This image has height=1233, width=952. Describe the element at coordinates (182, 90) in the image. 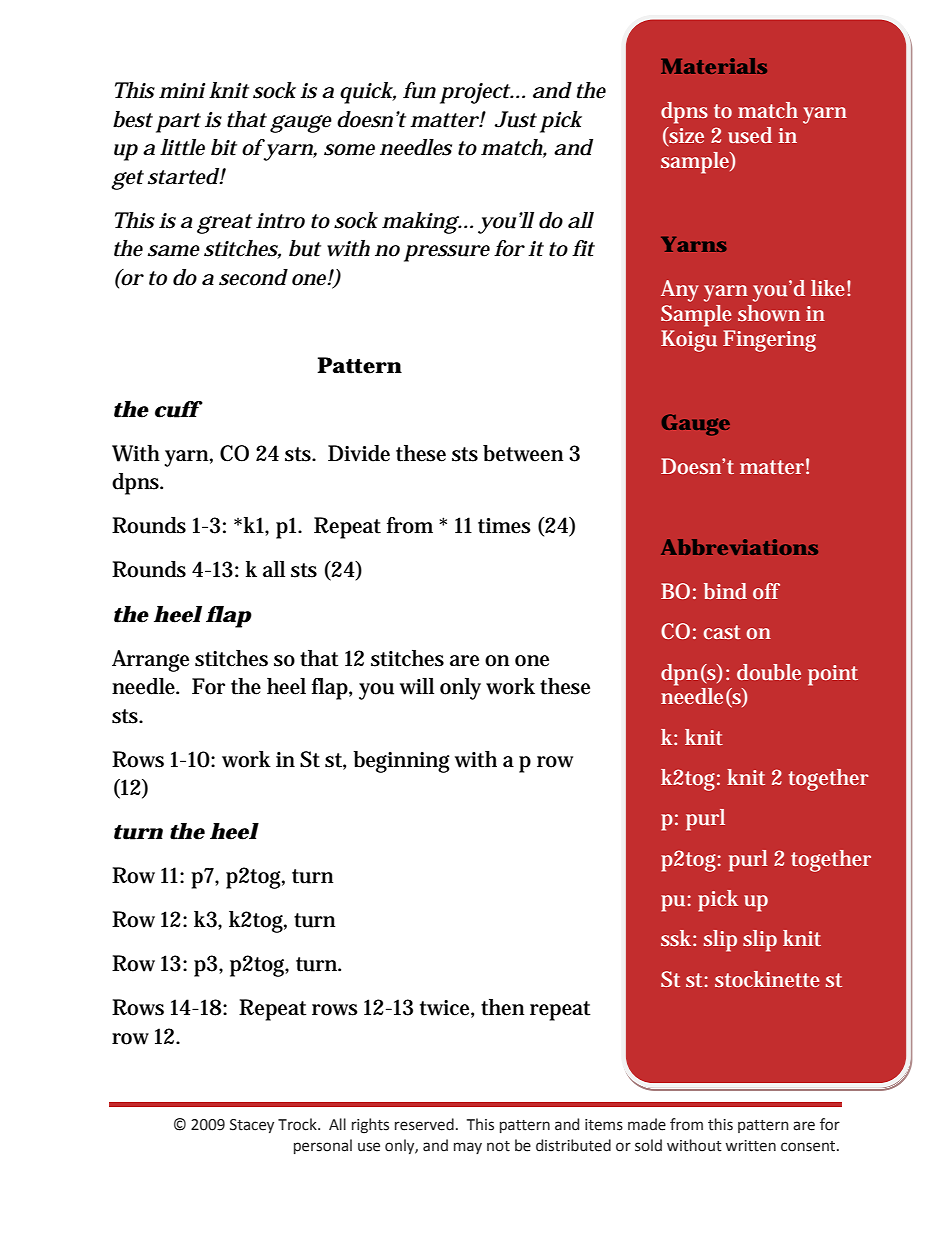

I see `mini` at that location.
